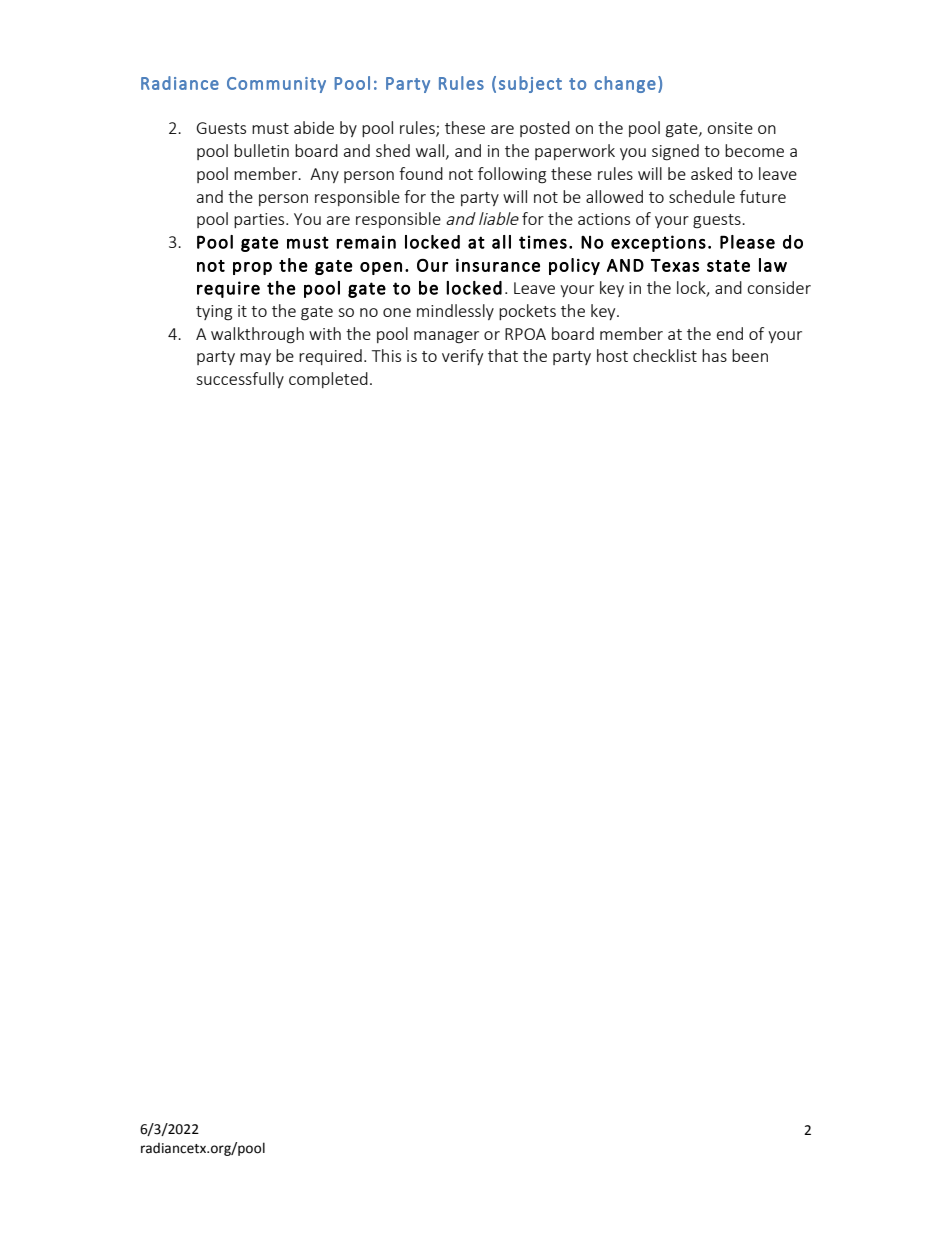 Image resolution: width=952 pixels, height=1233 pixels. What do you see at coordinates (276, 85) in the screenshot?
I see `Community` at bounding box center [276, 85].
